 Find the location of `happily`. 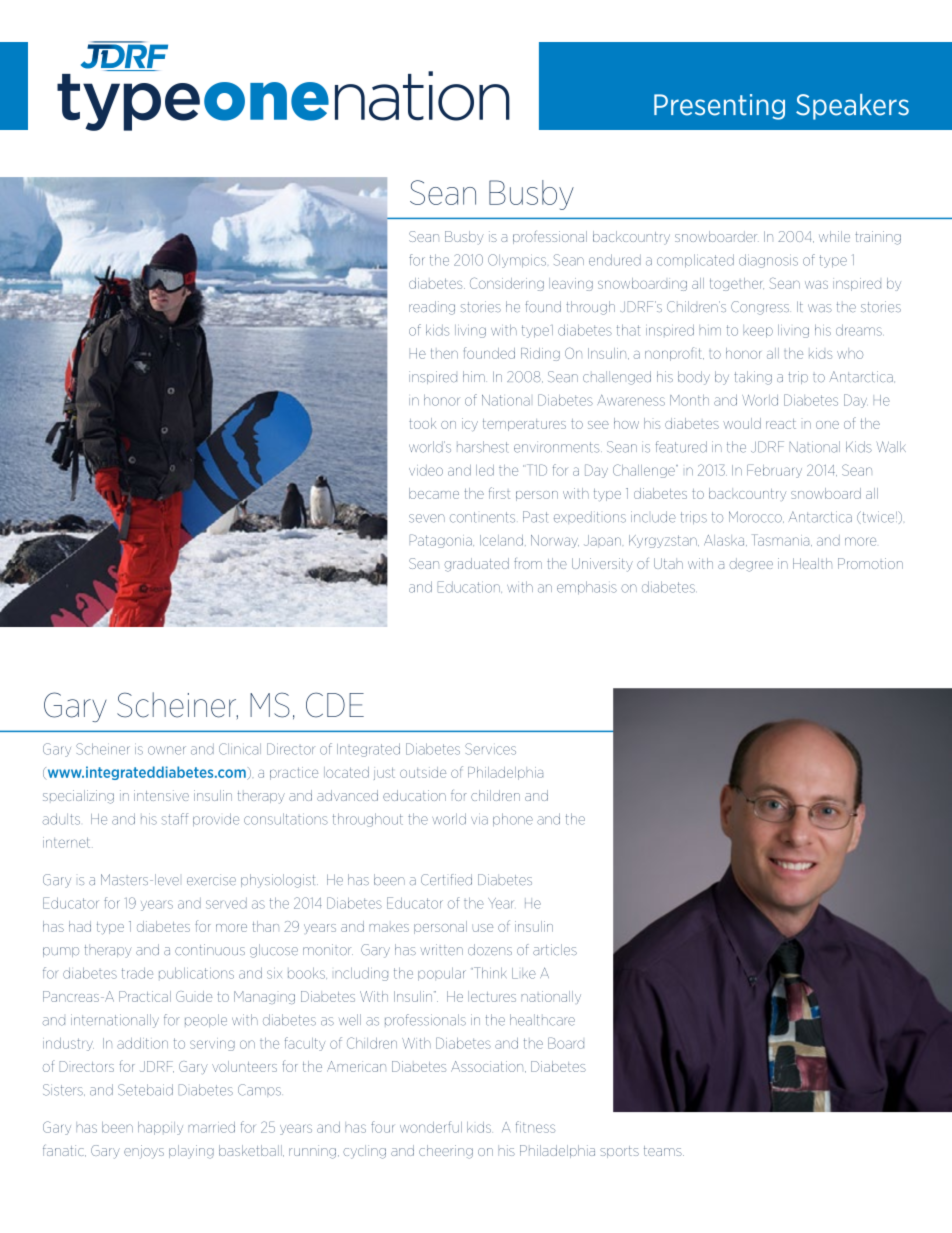

happily is located at coordinates (160, 1128).
